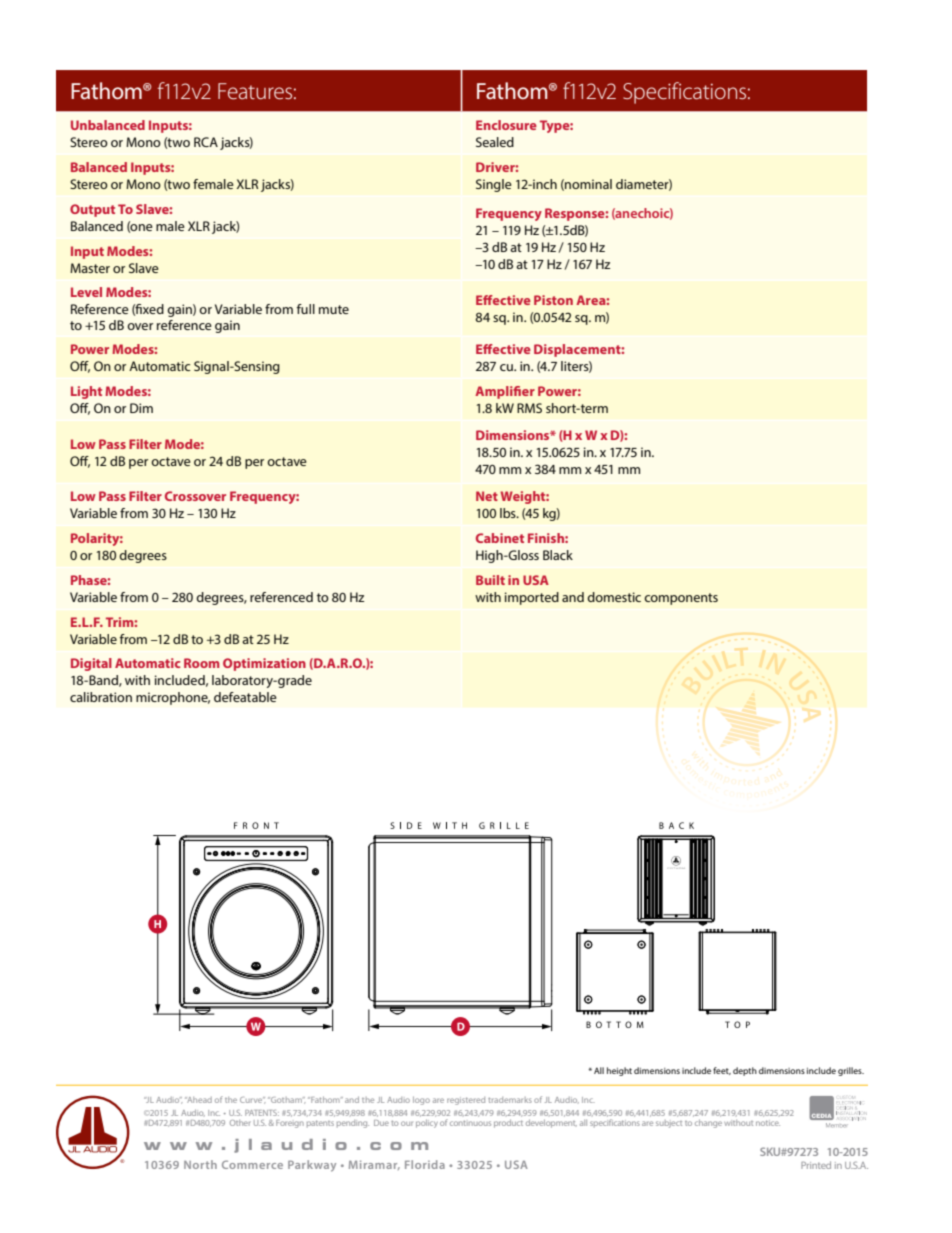  Describe the element at coordinates (200, 1164) in the screenshot. I see `North` at that location.
